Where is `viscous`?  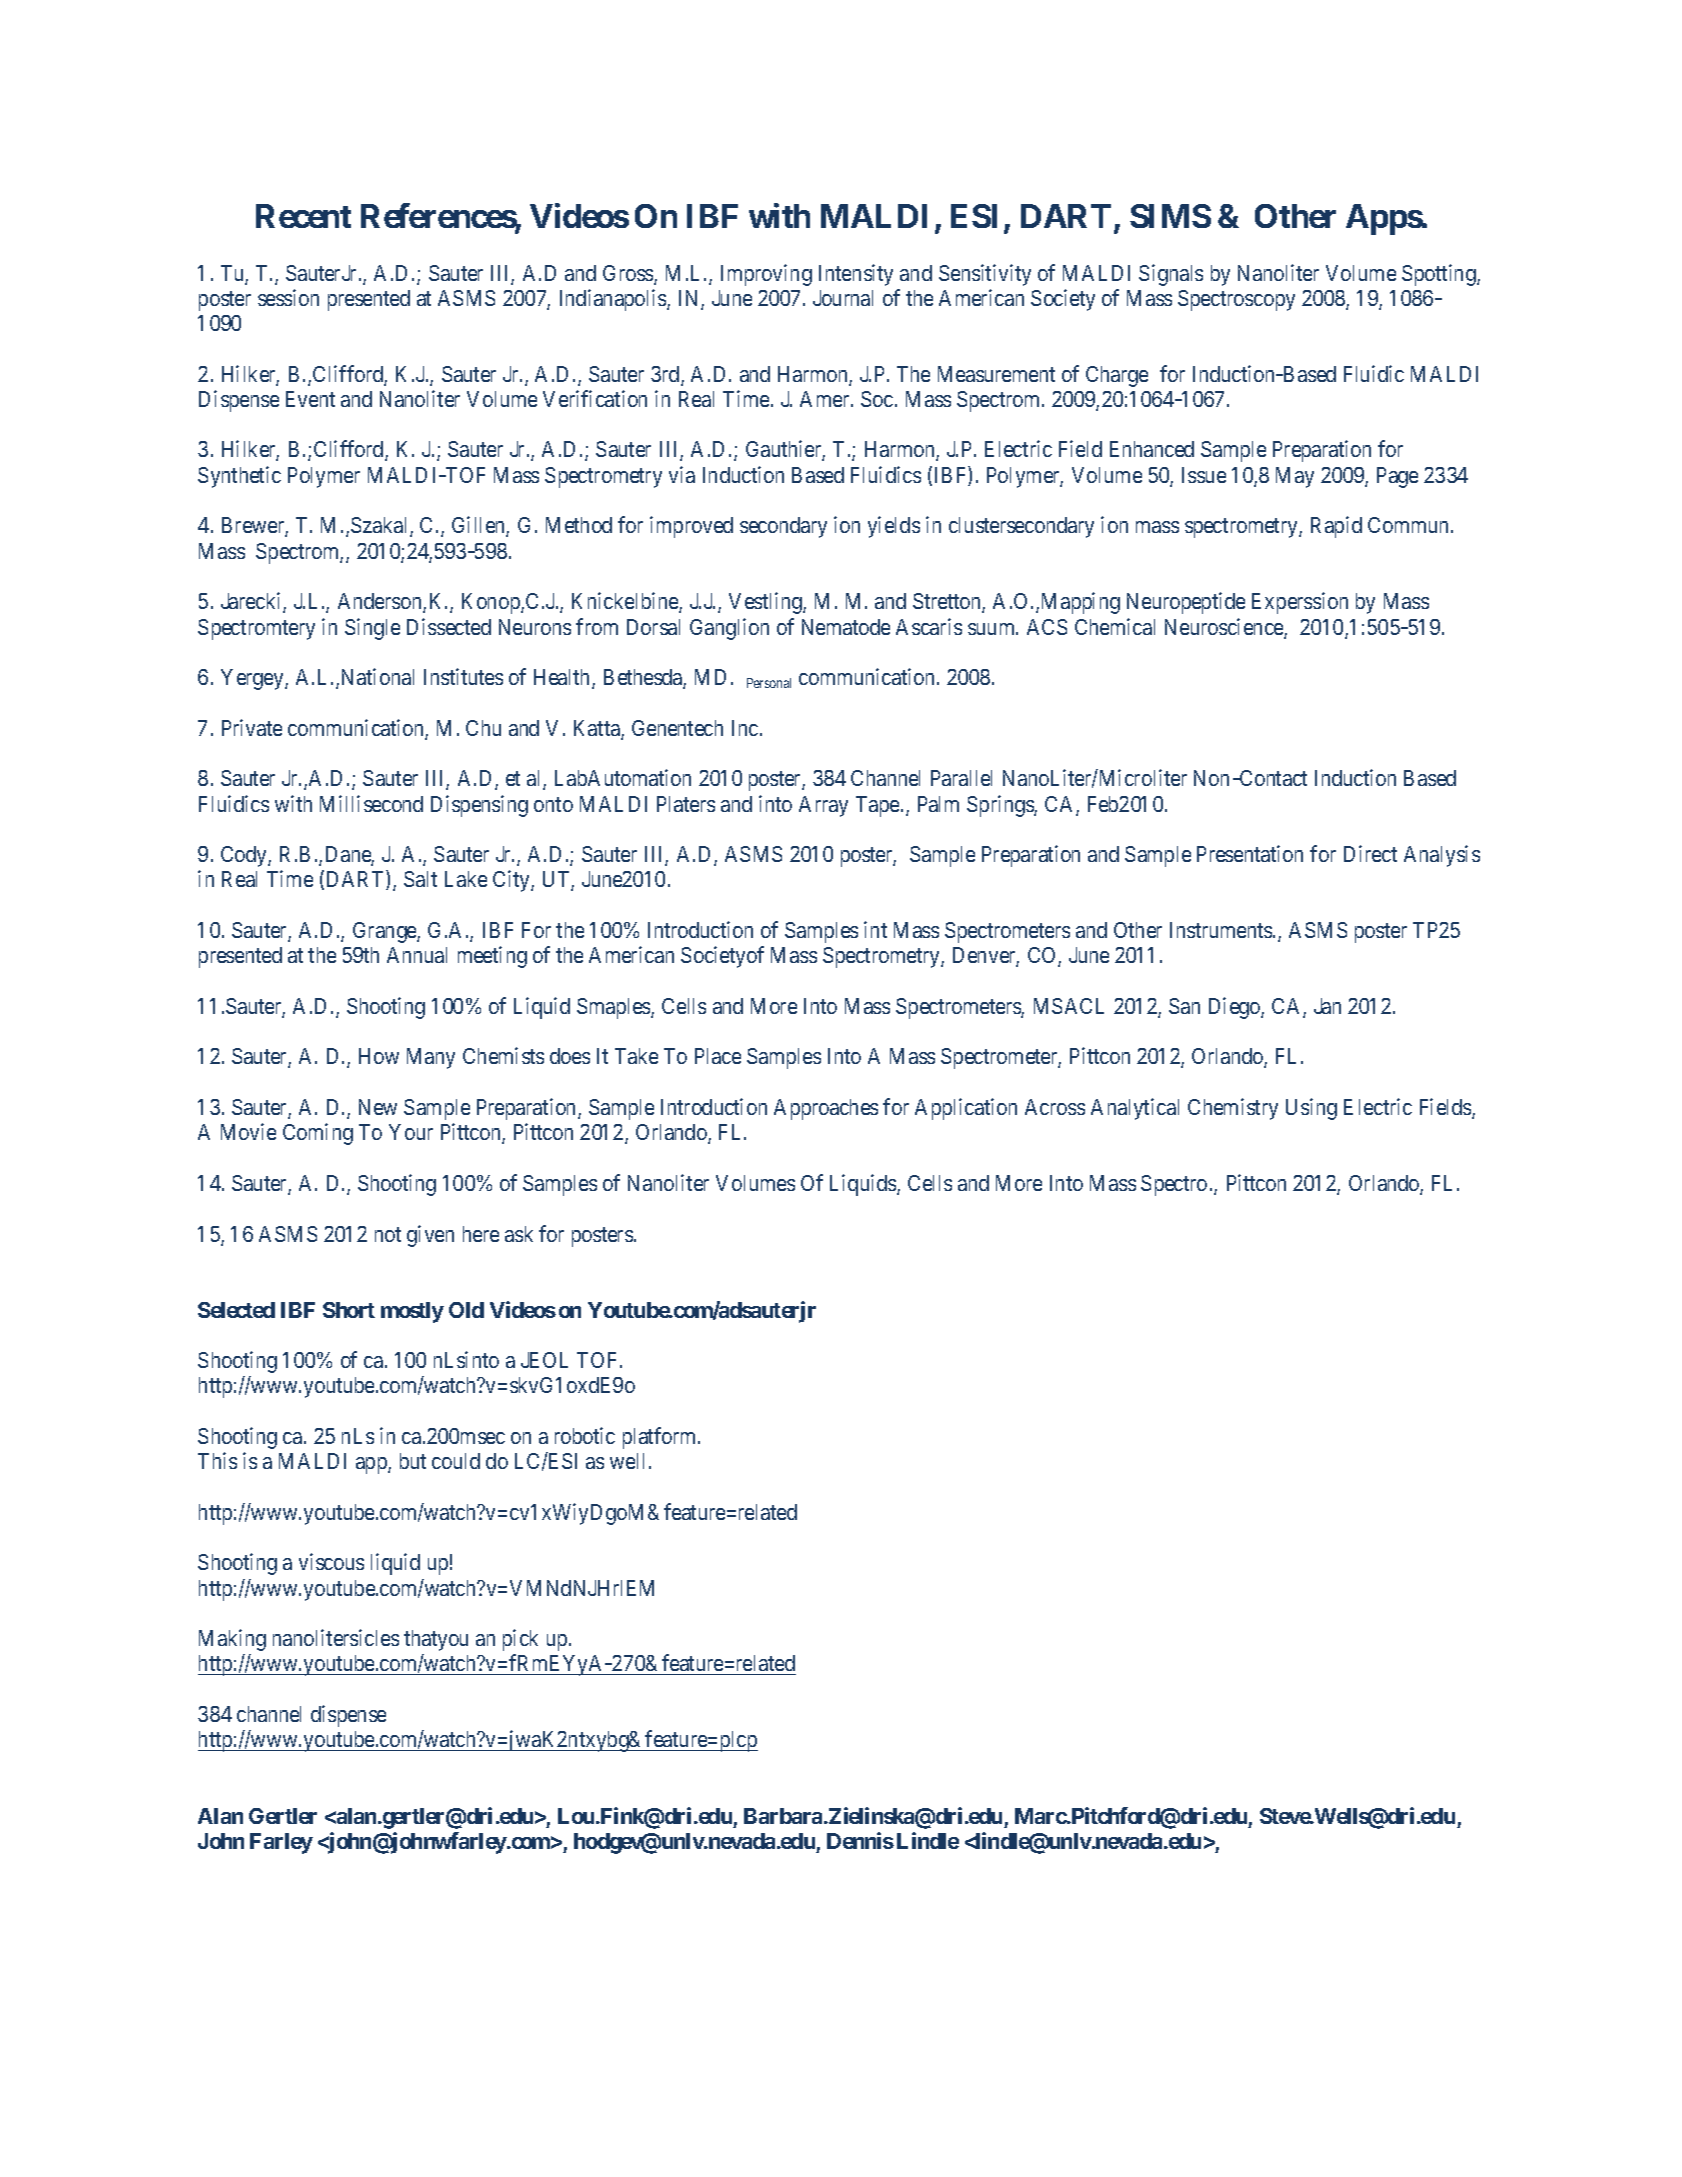 viscous is located at coordinates (331, 1561).
